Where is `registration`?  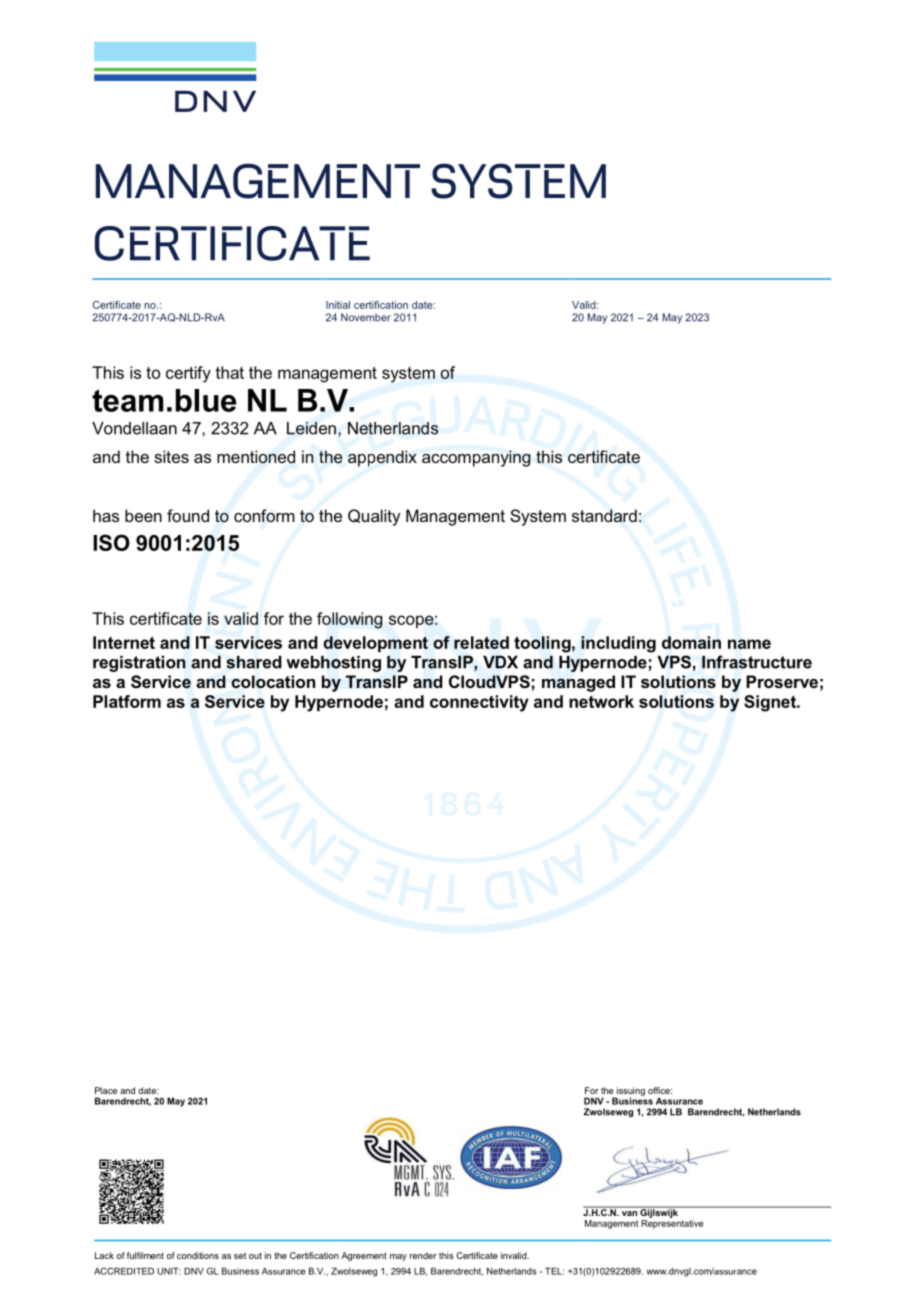 registration is located at coordinates (139, 664).
